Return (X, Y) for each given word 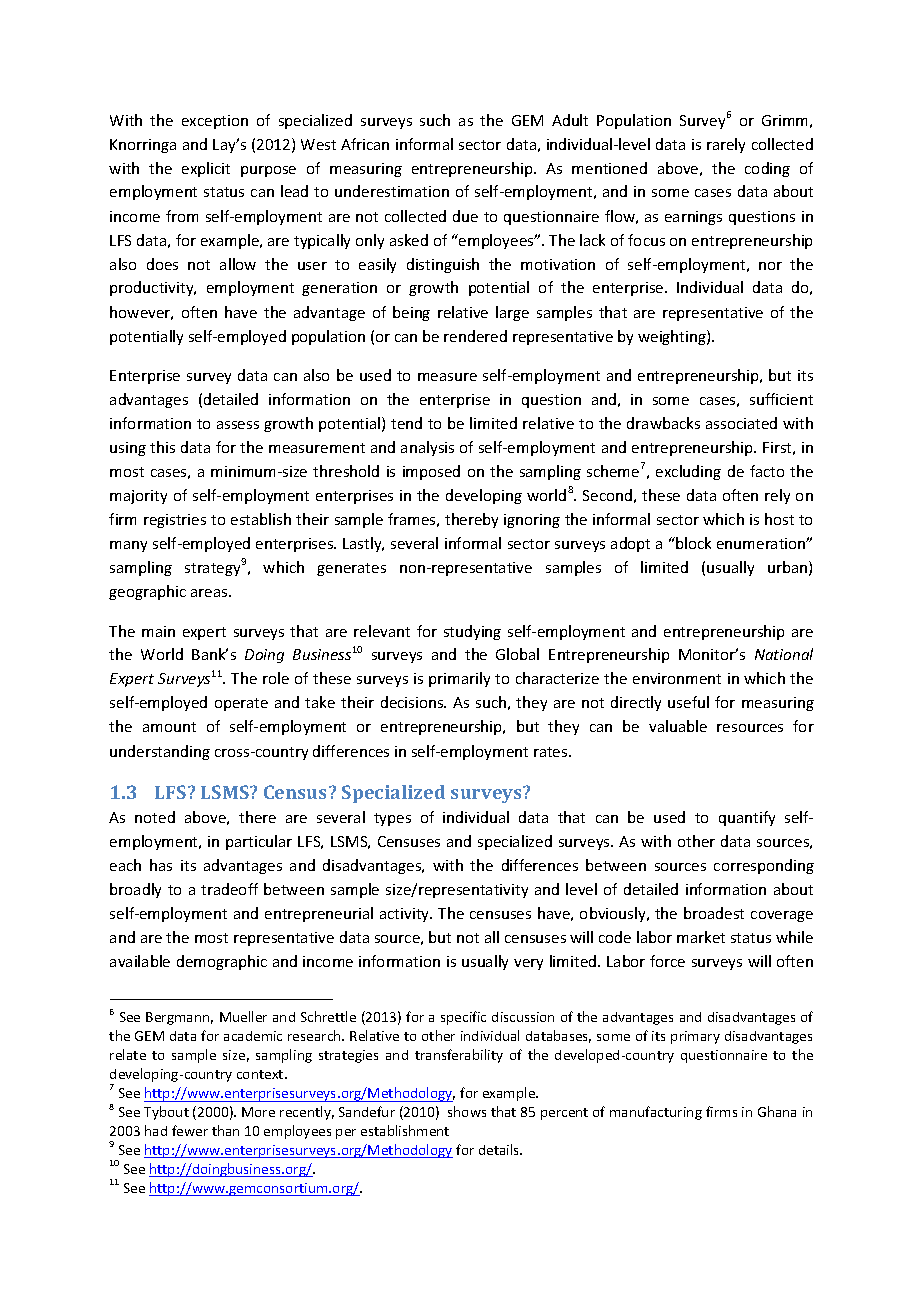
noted (155, 817)
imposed (431, 472)
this (162, 447)
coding (767, 169)
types (392, 819)
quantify (747, 818)
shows (467, 1111)
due (465, 216)
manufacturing (656, 1113)
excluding (688, 472)
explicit (206, 169)
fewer (190, 1130)
